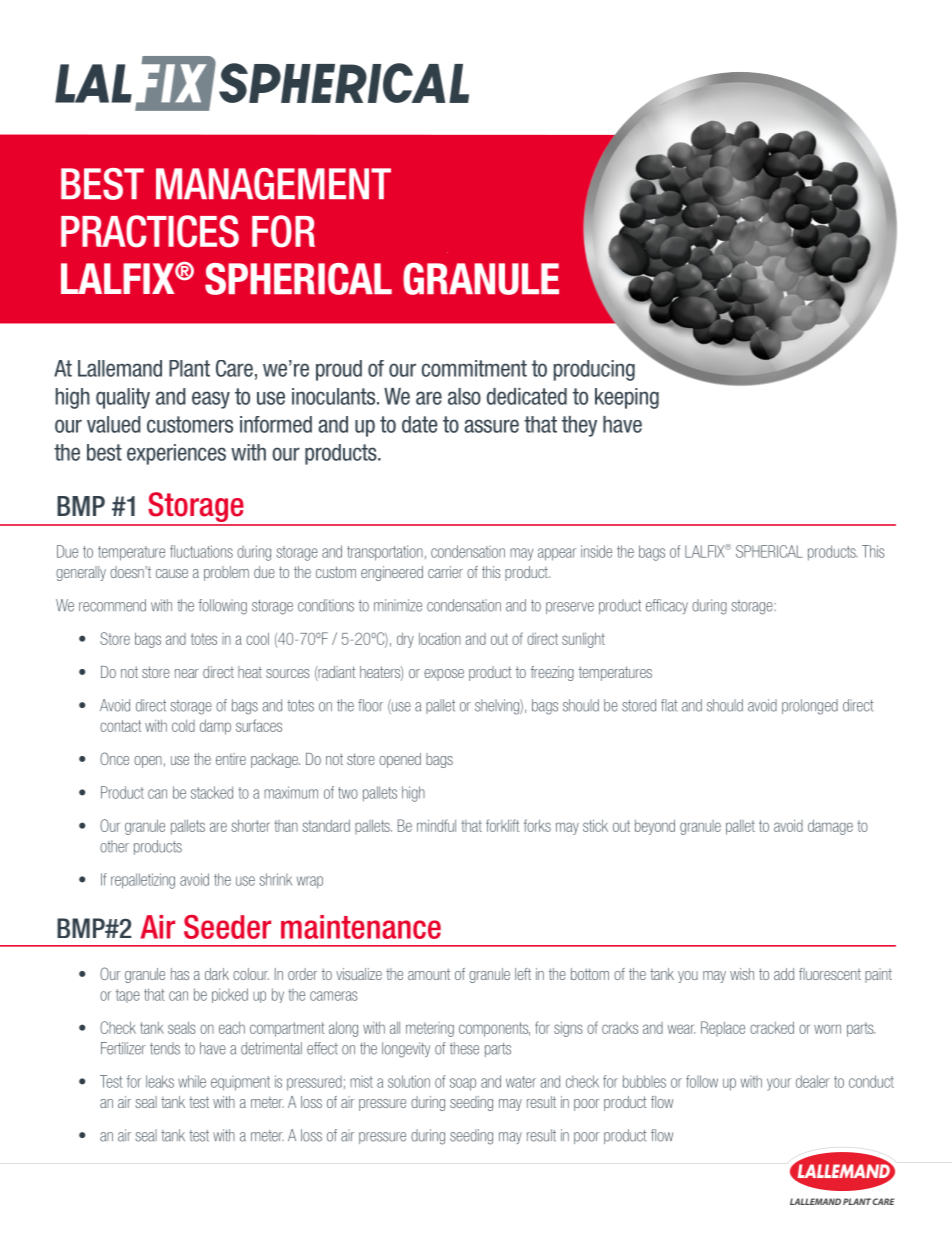 Image resolution: width=952 pixels, height=1233 pixels. I want to click on assure, so click(491, 426).
